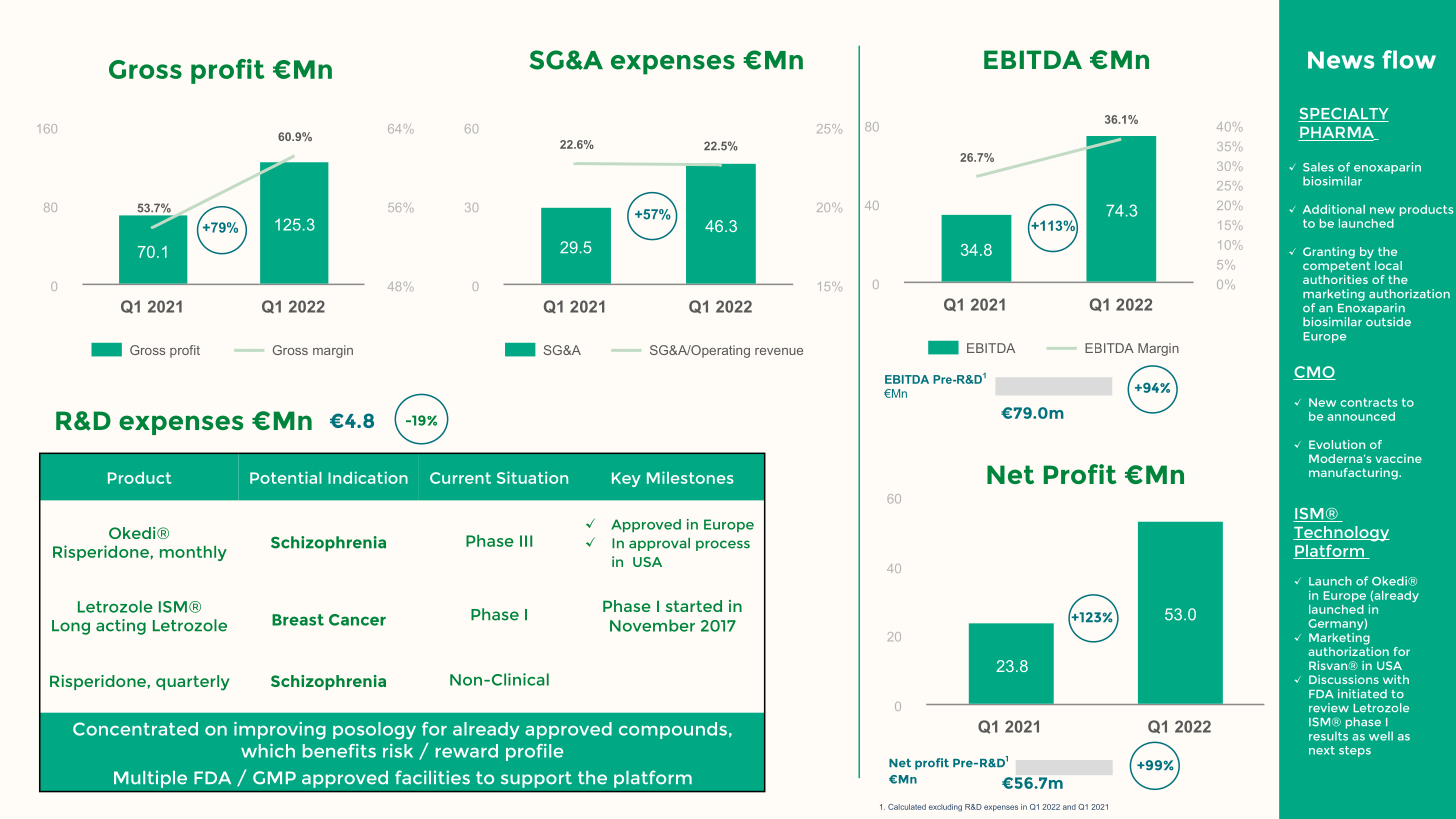  I want to click on Breast, so click(298, 620).
